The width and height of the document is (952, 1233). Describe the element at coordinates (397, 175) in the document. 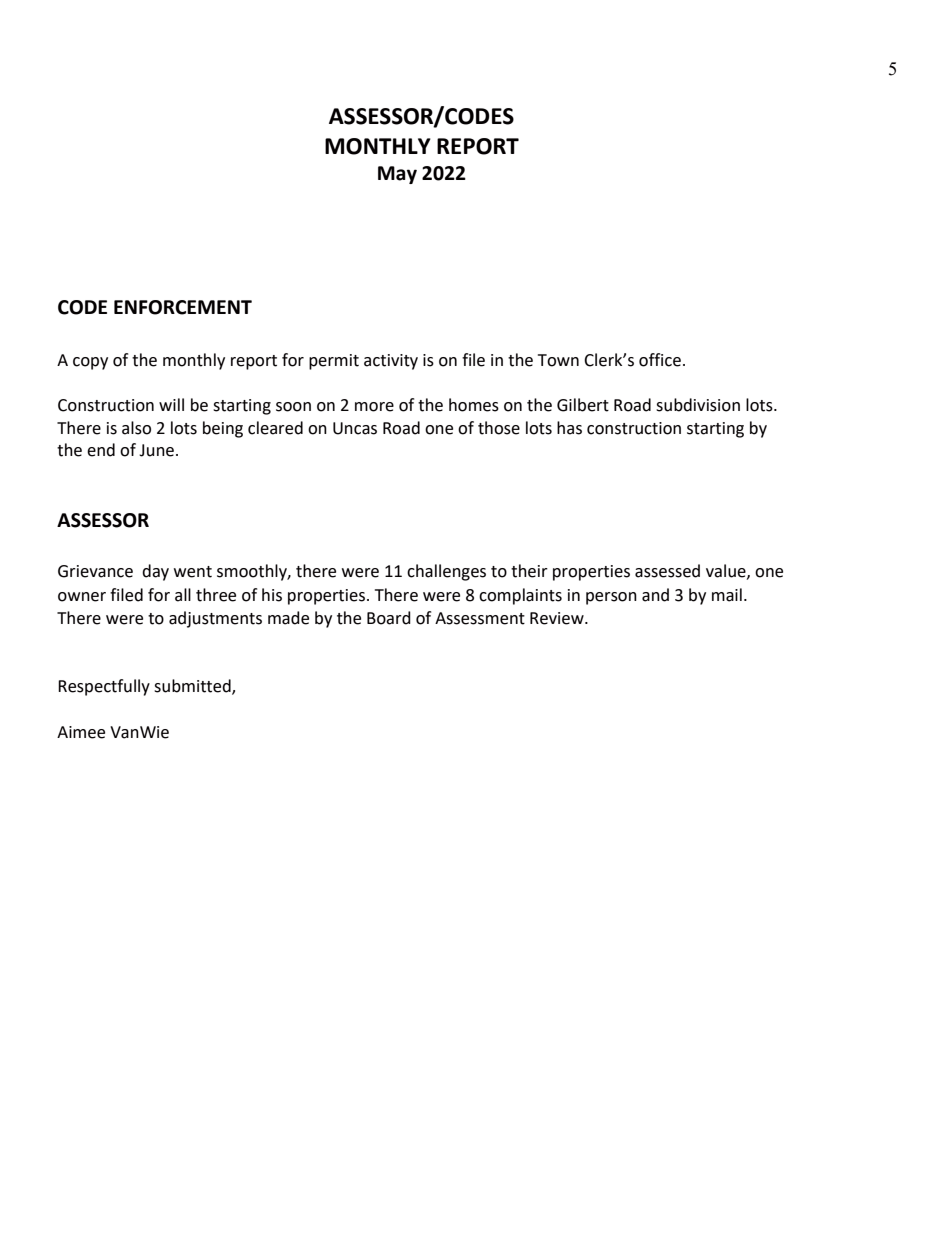

I see `May` at that location.
